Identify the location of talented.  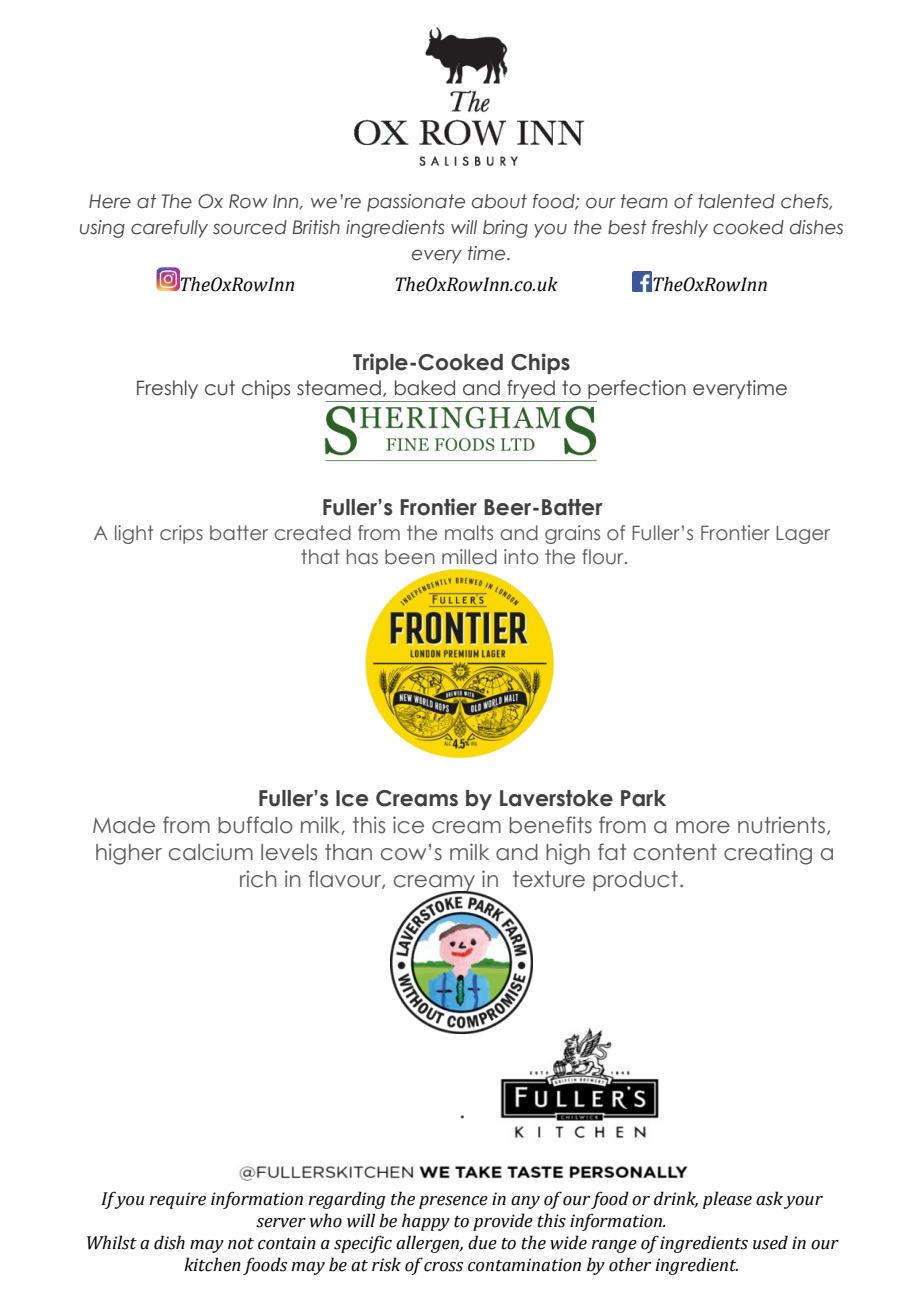
(736, 201).
